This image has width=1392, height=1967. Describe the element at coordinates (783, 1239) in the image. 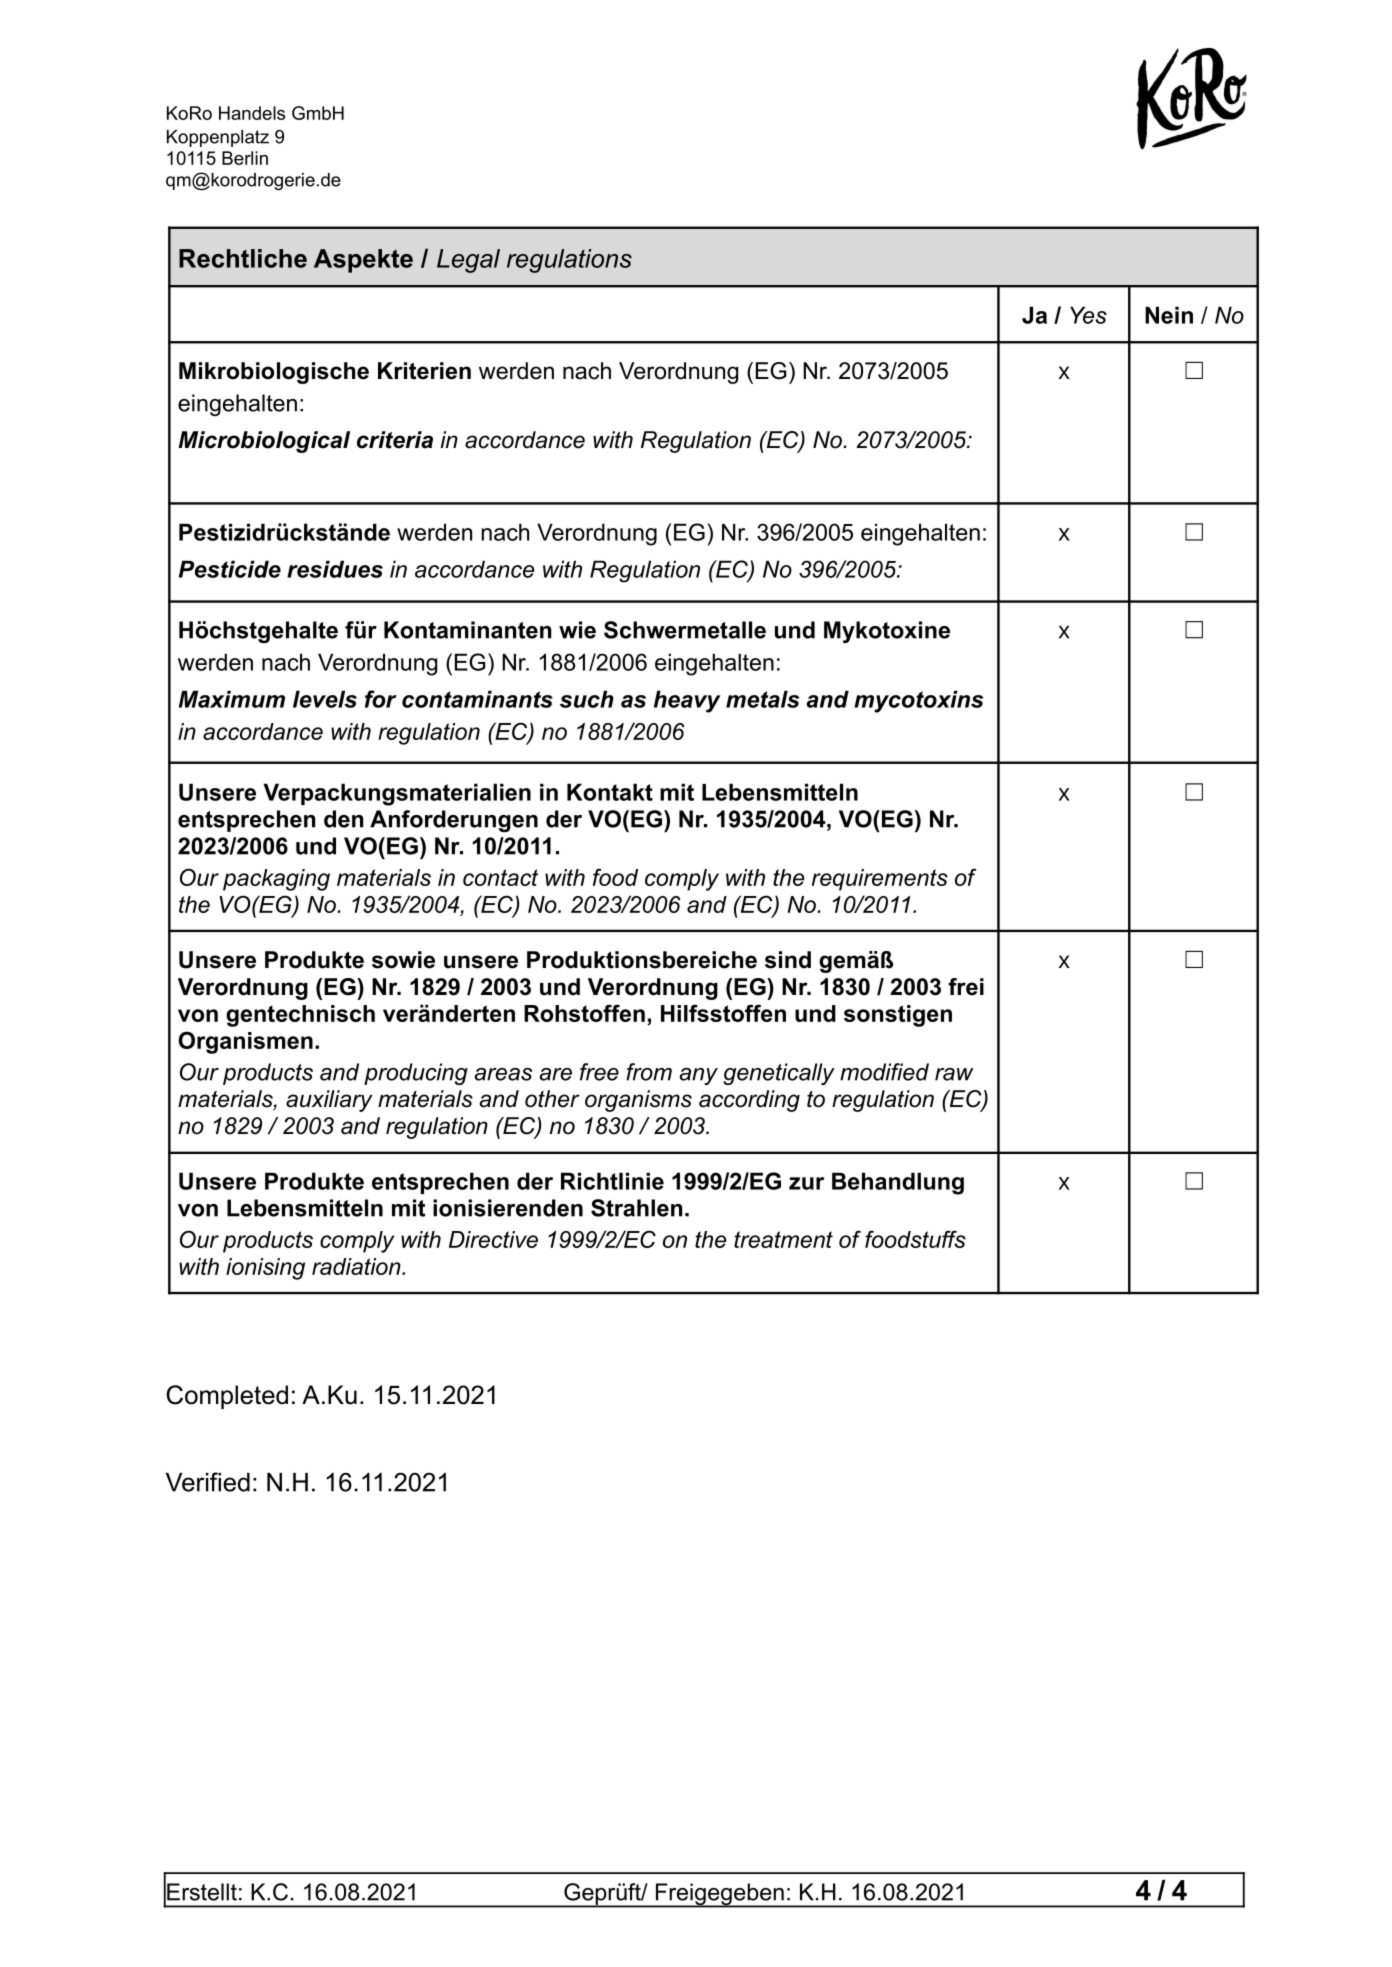

I see `treatment` at that location.
